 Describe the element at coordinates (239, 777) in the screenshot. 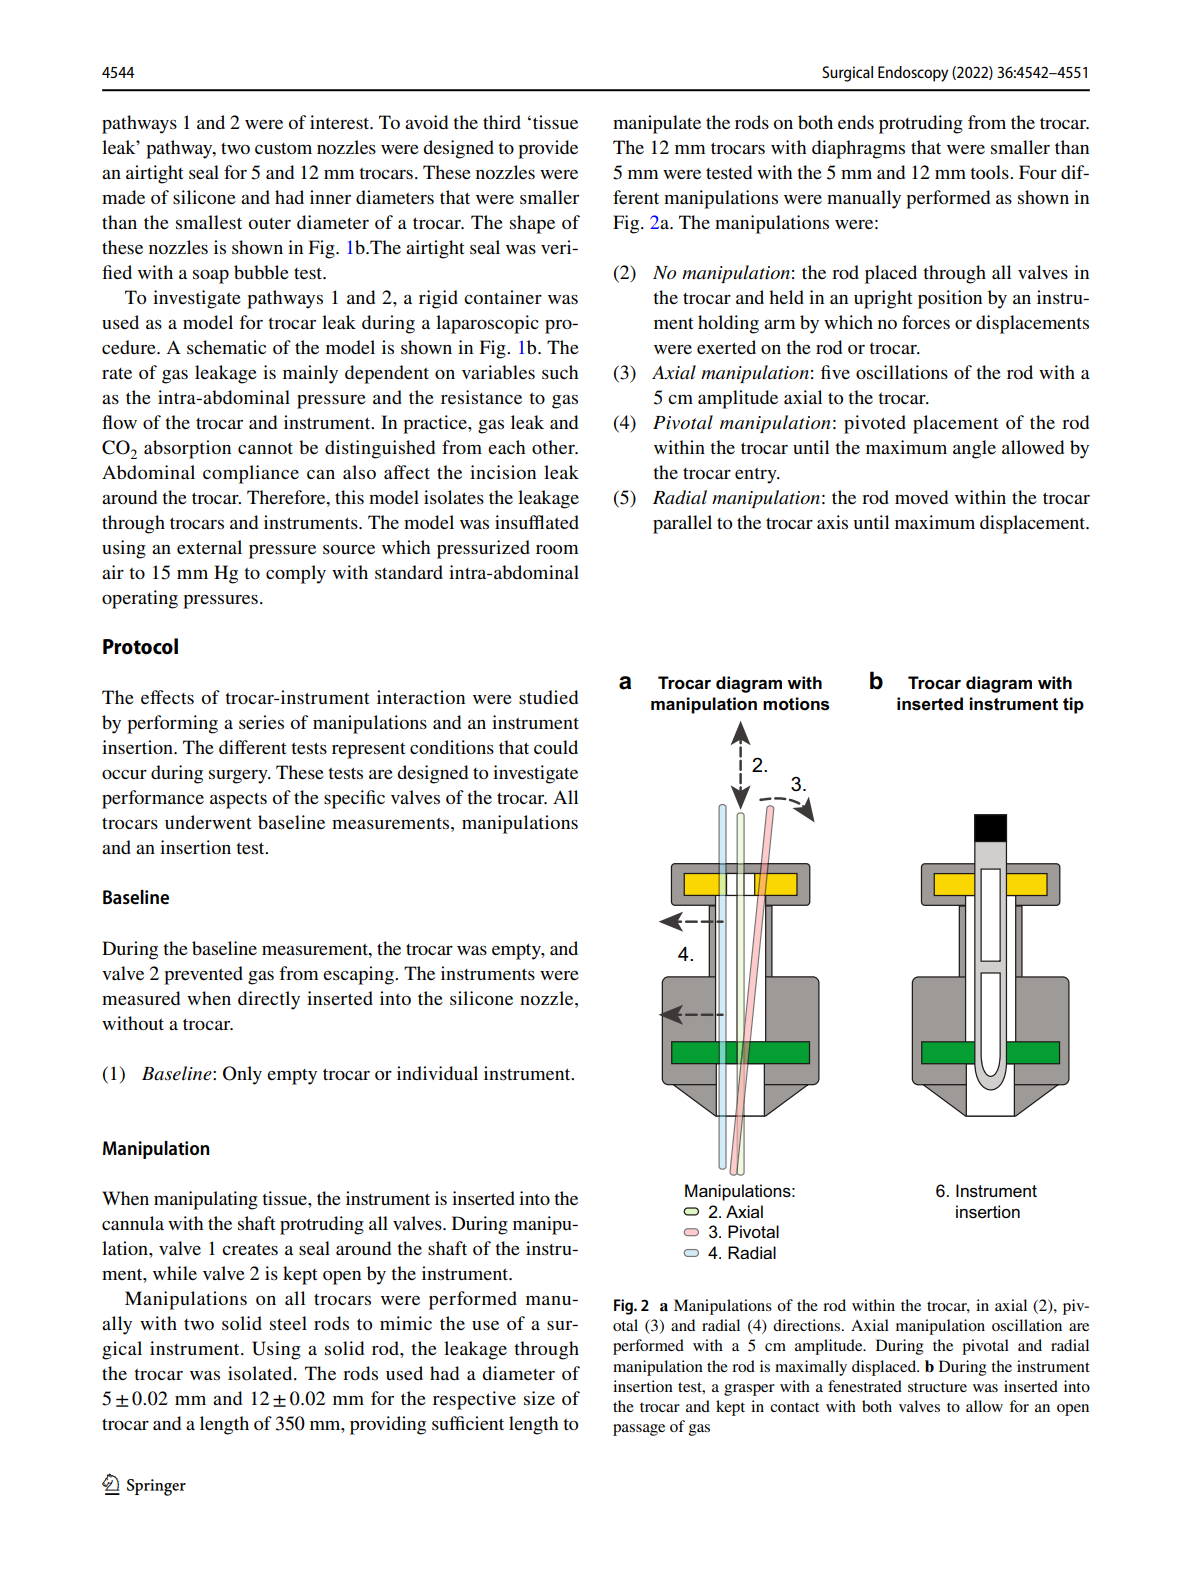

I see `surgery` at that location.
